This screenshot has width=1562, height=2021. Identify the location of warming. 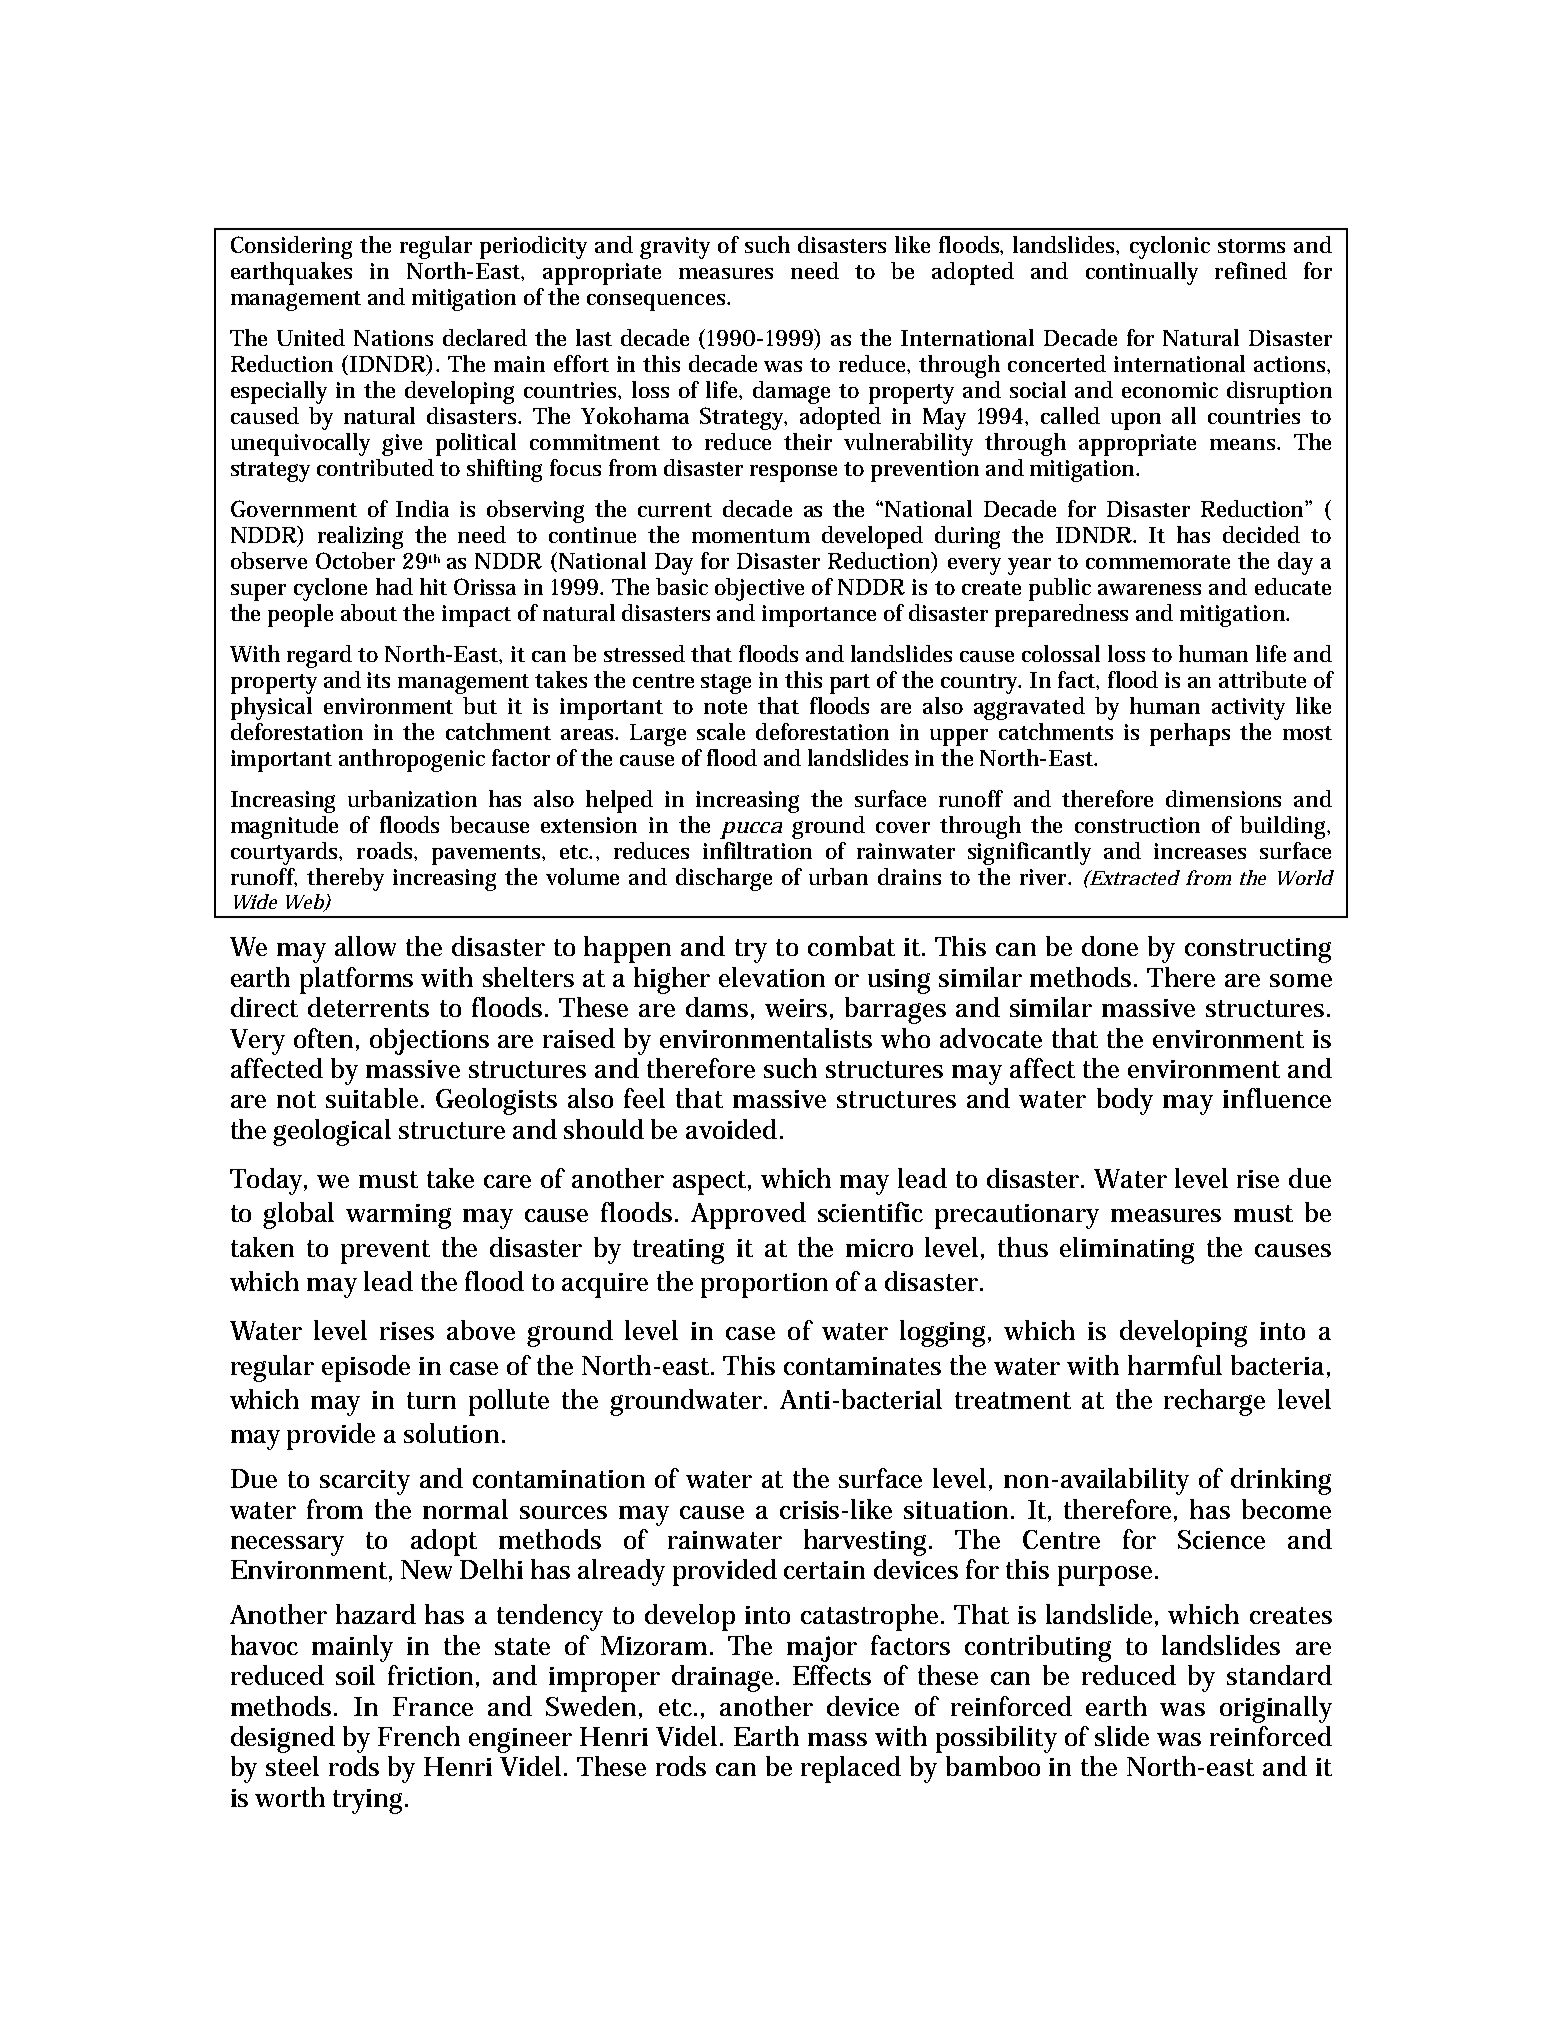
(398, 1216).
